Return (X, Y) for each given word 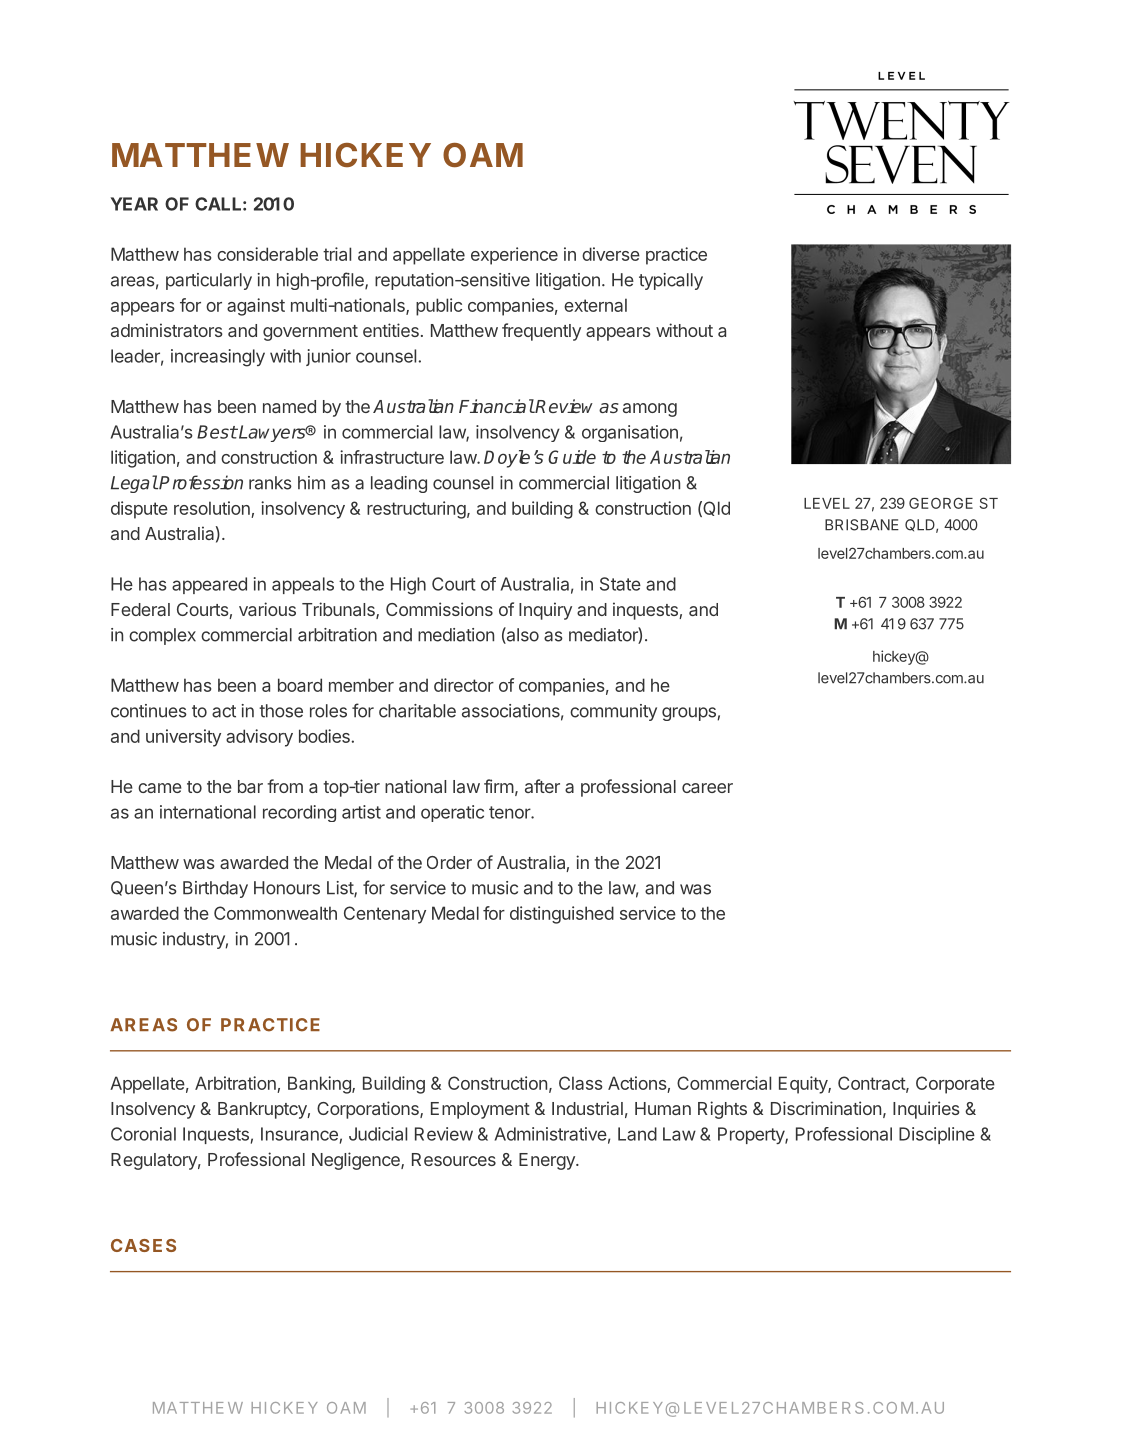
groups (690, 714)
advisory (259, 738)
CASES (143, 1245)
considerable (267, 254)
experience (514, 256)
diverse (611, 254)
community (613, 712)
